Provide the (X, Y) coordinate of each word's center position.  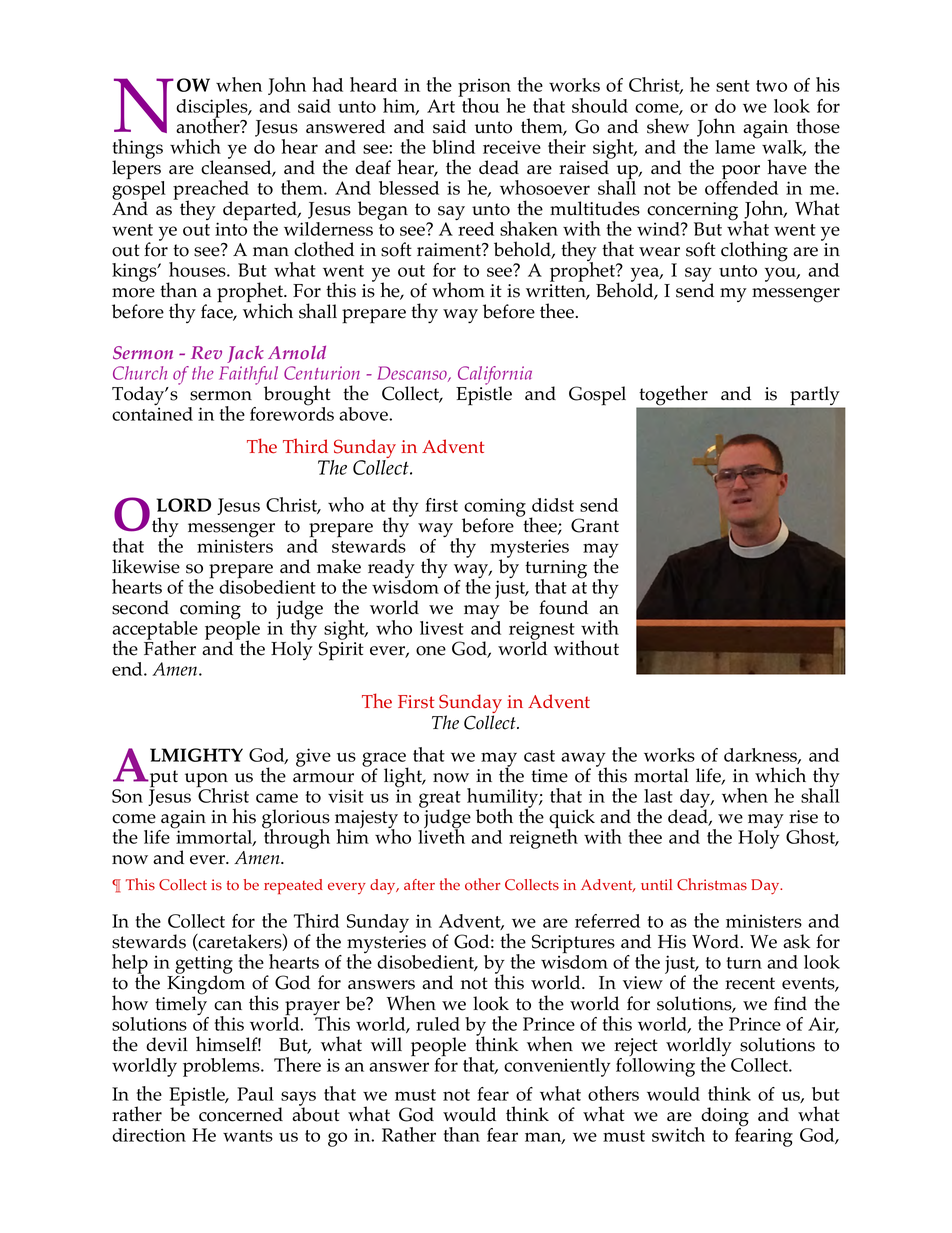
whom (458, 290)
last (658, 796)
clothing (754, 251)
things (138, 150)
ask (797, 941)
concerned (241, 1114)
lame (736, 146)
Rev (206, 352)
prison (484, 89)
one (431, 651)
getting (204, 966)
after (419, 884)
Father (170, 647)
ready (391, 570)
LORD (183, 505)
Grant (595, 525)
